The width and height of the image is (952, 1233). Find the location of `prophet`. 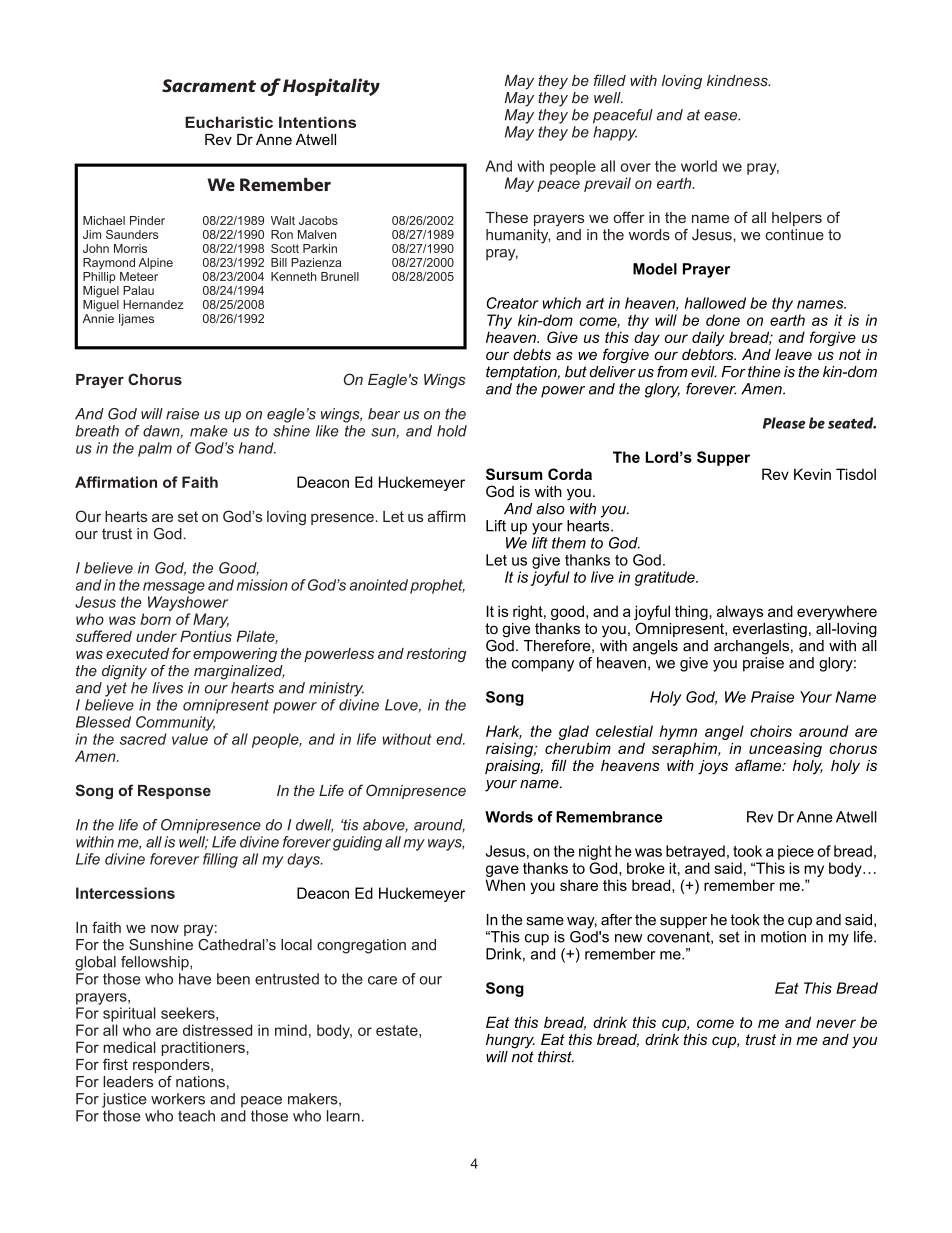

prophet is located at coordinates (437, 586).
